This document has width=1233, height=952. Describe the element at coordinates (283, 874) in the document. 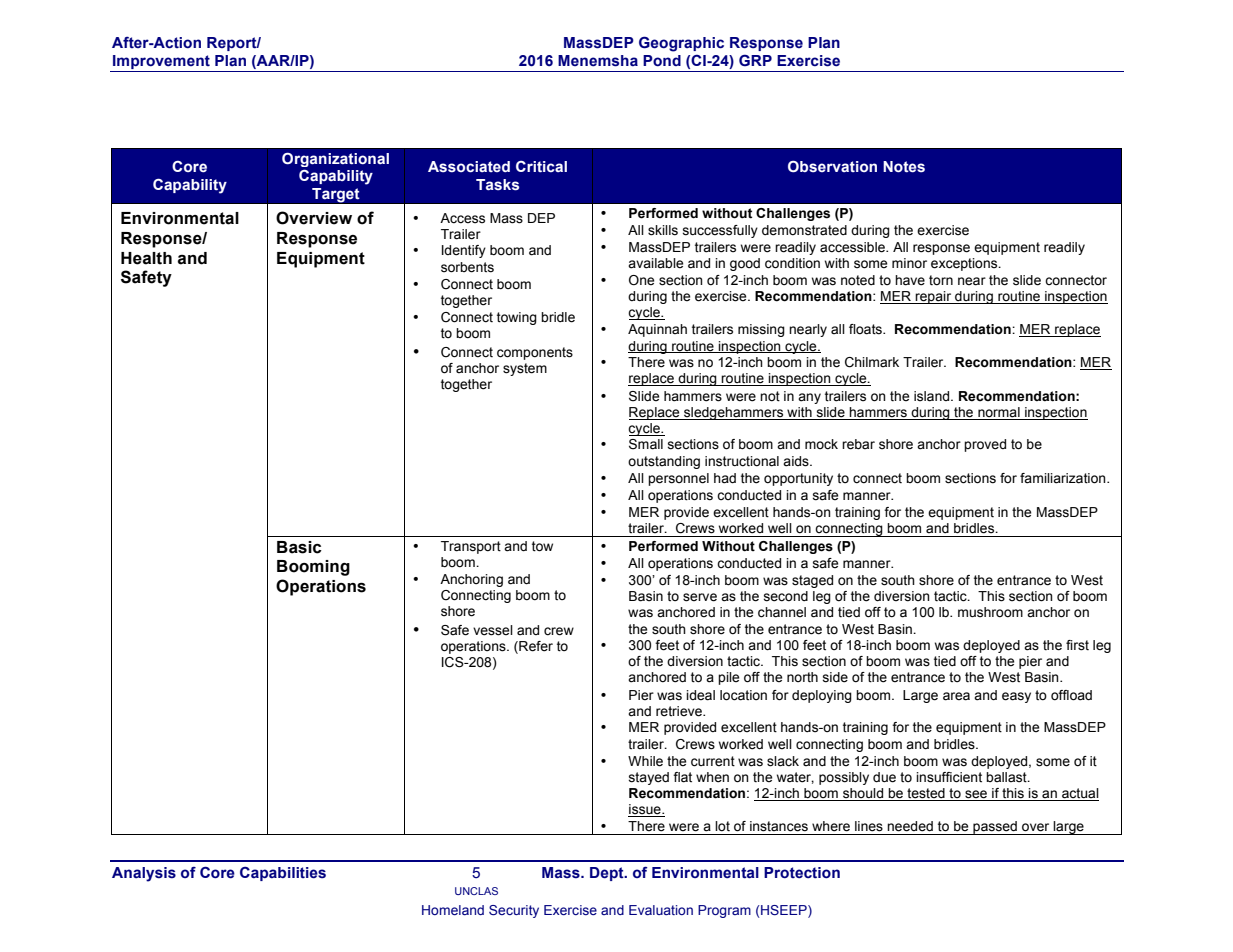

I see `Capabilities` at that location.
